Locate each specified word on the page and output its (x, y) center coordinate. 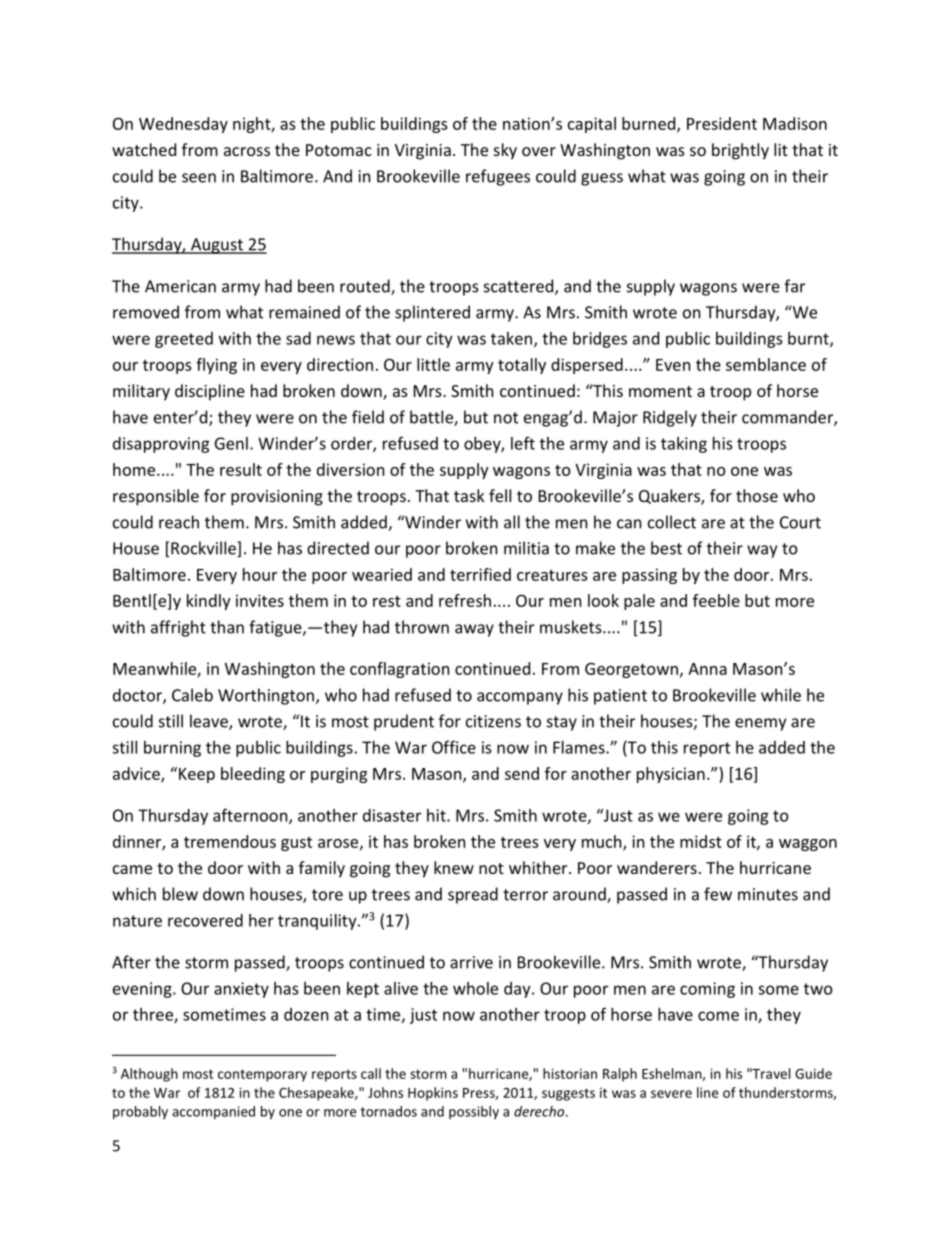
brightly (740, 151)
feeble (716, 600)
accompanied (213, 1112)
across (247, 151)
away (474, 630)
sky (505, 151)
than (227, 627)
